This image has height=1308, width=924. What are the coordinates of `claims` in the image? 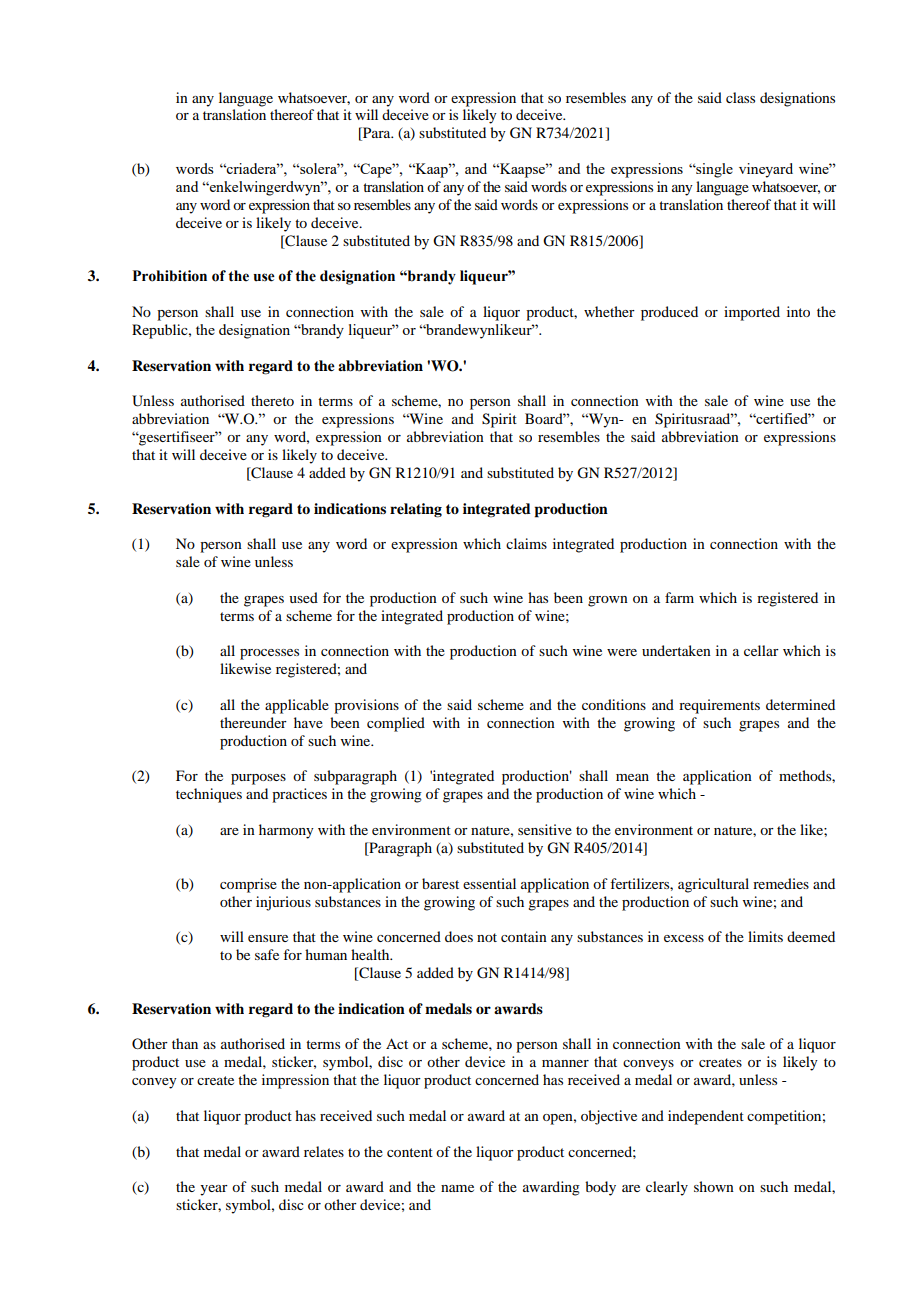 It's located at (526, 543).
